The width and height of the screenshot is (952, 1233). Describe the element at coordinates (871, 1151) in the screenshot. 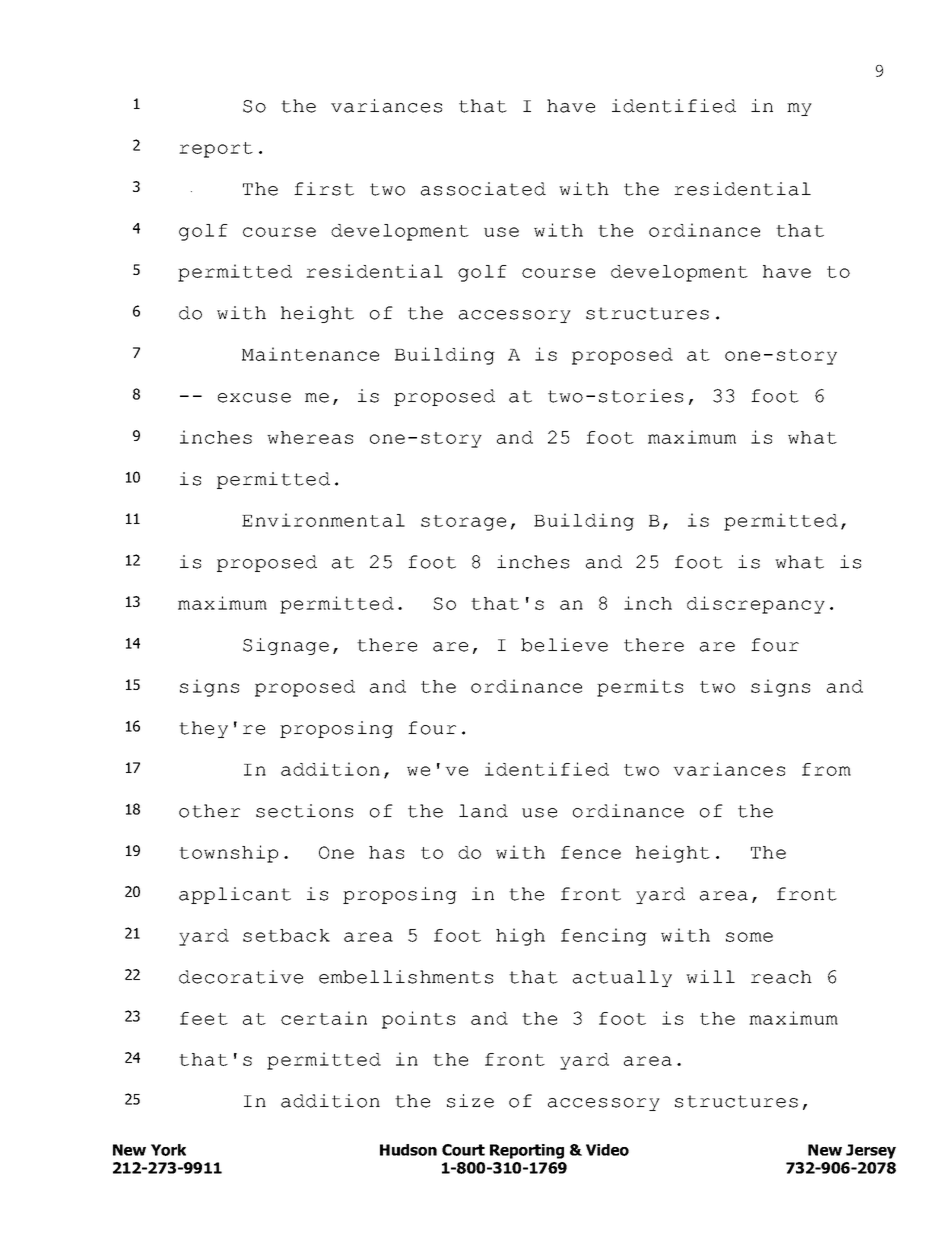

I see `Jersey` at that location.
